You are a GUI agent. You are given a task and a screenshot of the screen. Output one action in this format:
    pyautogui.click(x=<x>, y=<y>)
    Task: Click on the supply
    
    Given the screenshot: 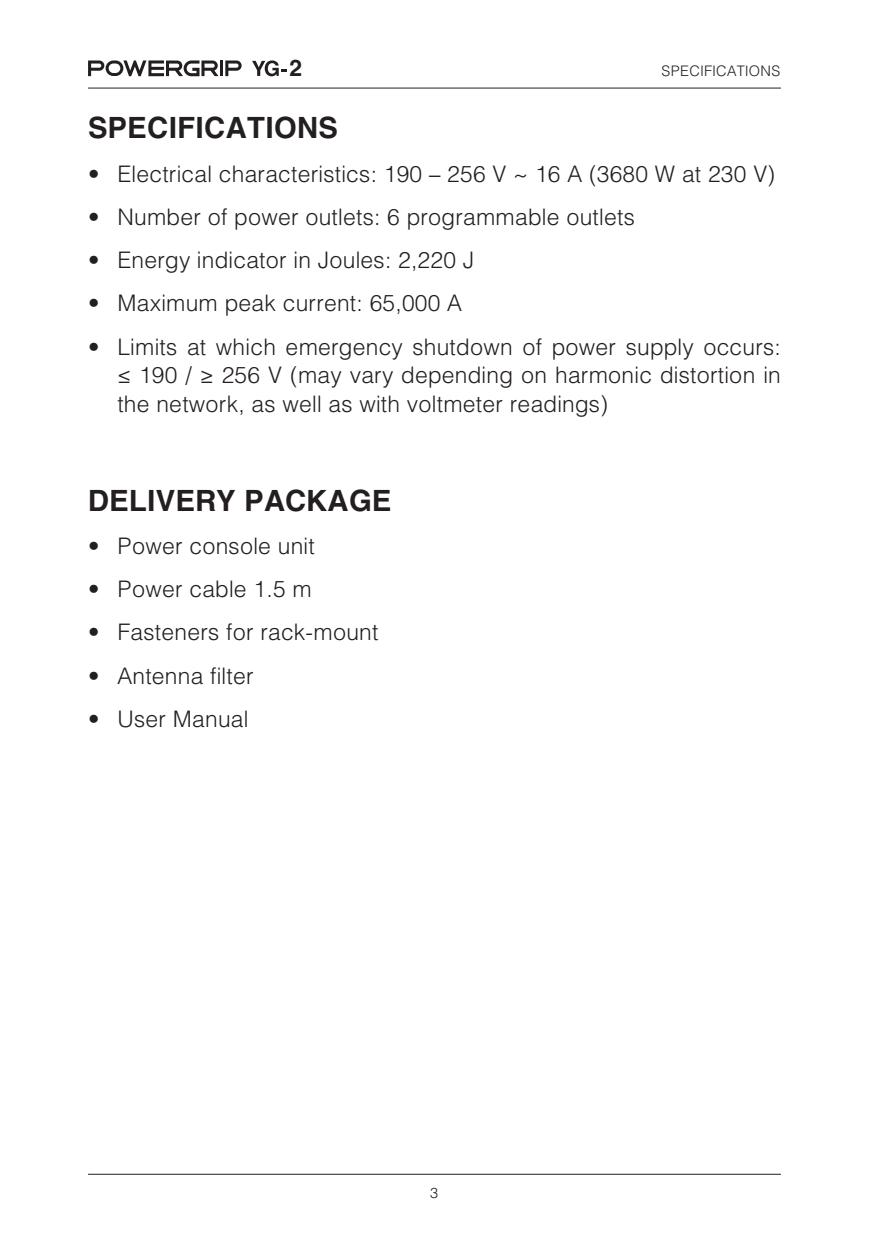 What is the action you would take?
    pyautogui.click(x=660, y=349)
